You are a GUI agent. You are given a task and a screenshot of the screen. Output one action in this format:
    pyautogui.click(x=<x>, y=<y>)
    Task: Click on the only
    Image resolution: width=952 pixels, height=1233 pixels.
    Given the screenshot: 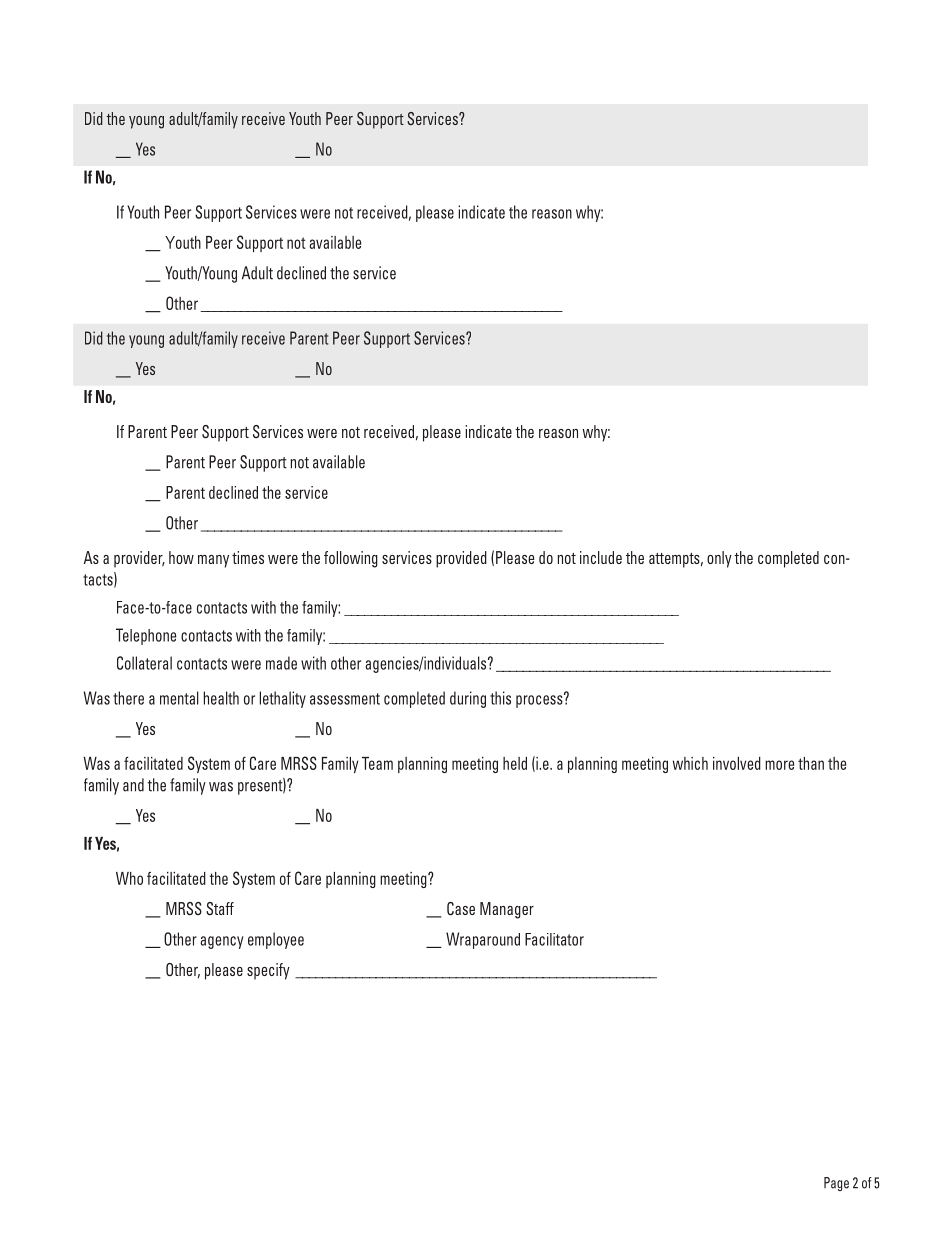 What is the action you would take?
    pyautogui.click(x=719, y=559)
